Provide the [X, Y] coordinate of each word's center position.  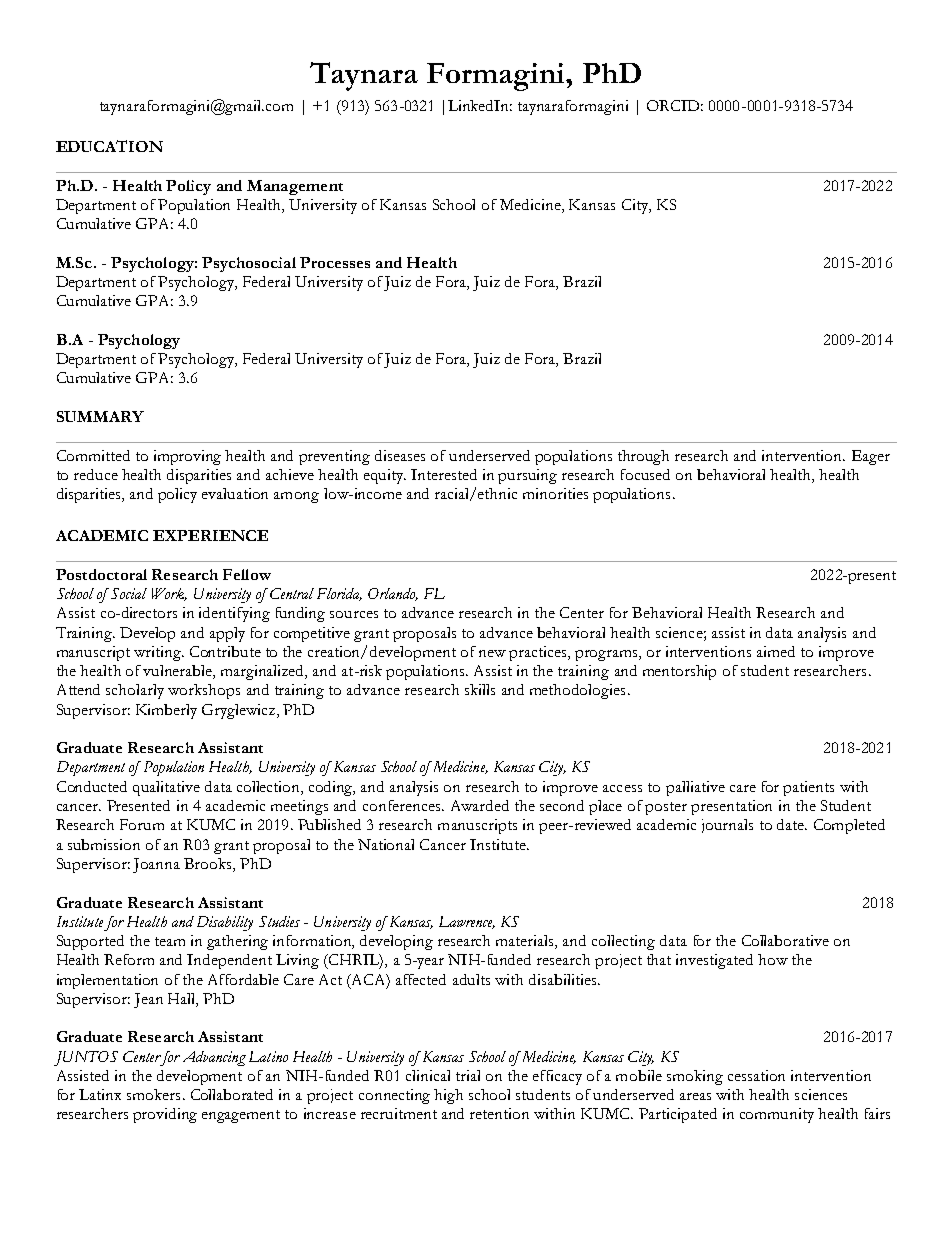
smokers [153, 1094]
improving [187, 457]
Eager [871, 457]
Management [295, 187]
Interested [444, 474]
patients [808, 788]
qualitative [166, 788]
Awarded [480, 805]
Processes [335, 262]
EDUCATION [109, 146]
